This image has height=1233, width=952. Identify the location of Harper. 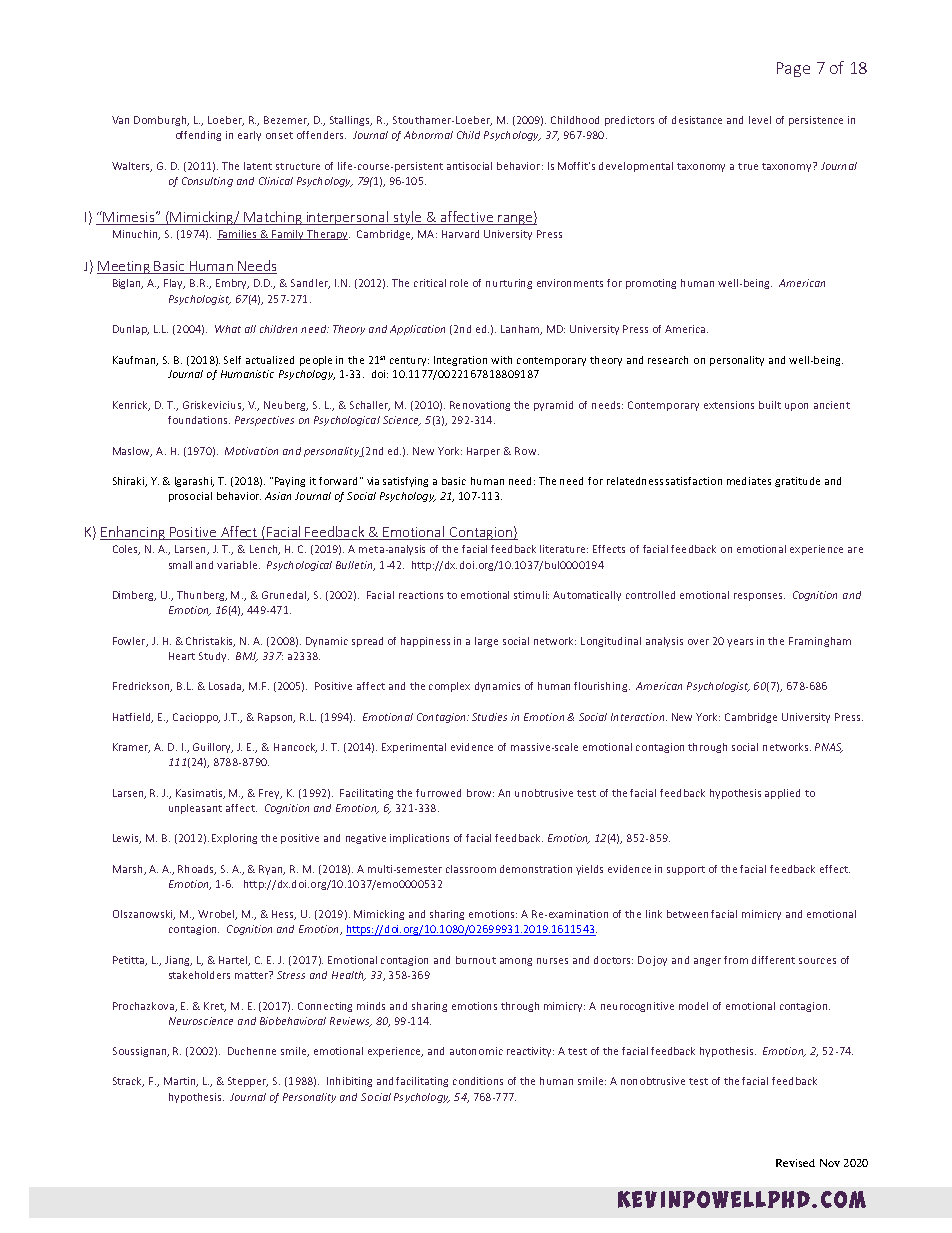
(483, 452).
